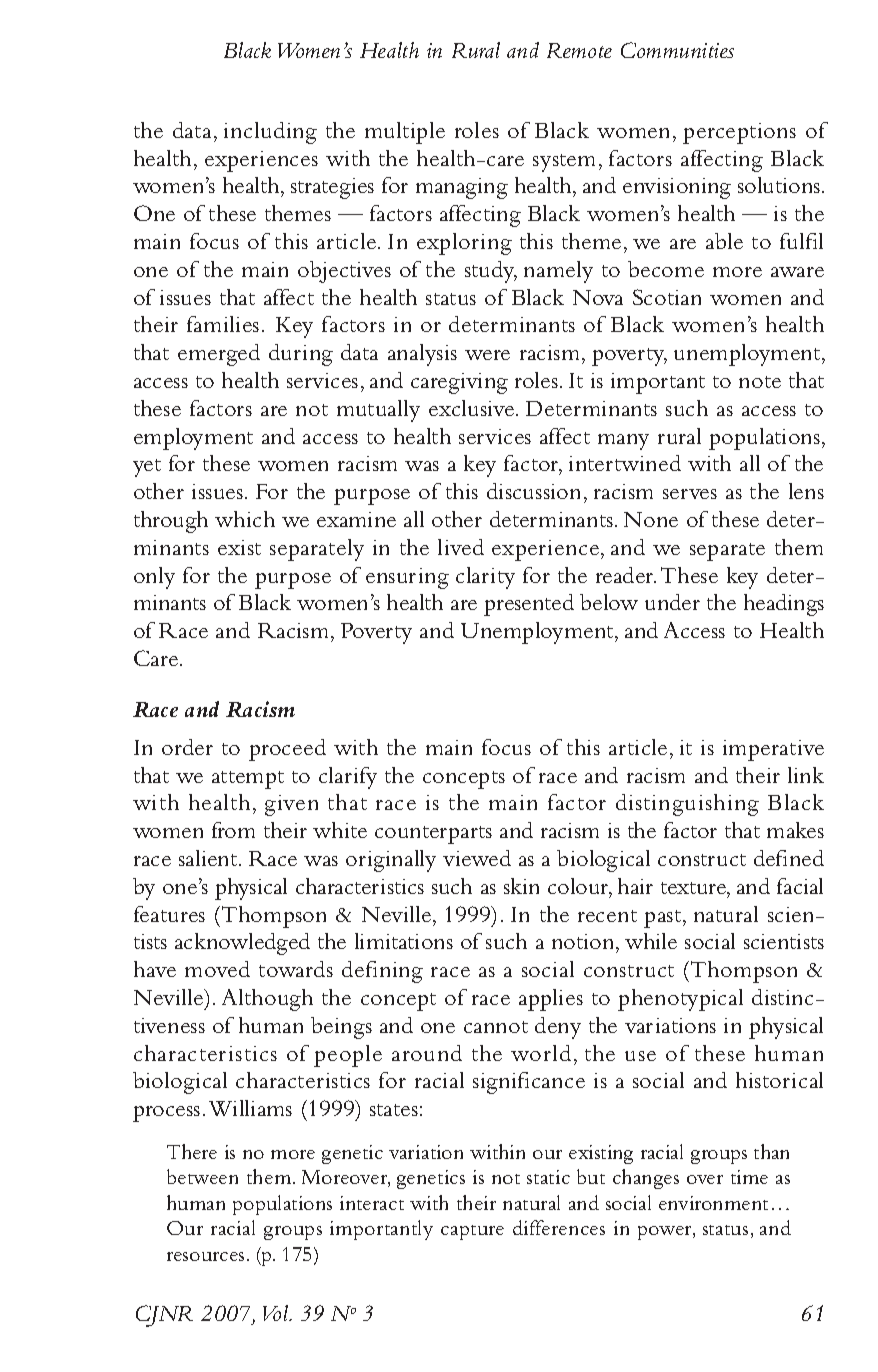 The image size is (878, 1372). I want to click on environment, so click(713, 1203).
